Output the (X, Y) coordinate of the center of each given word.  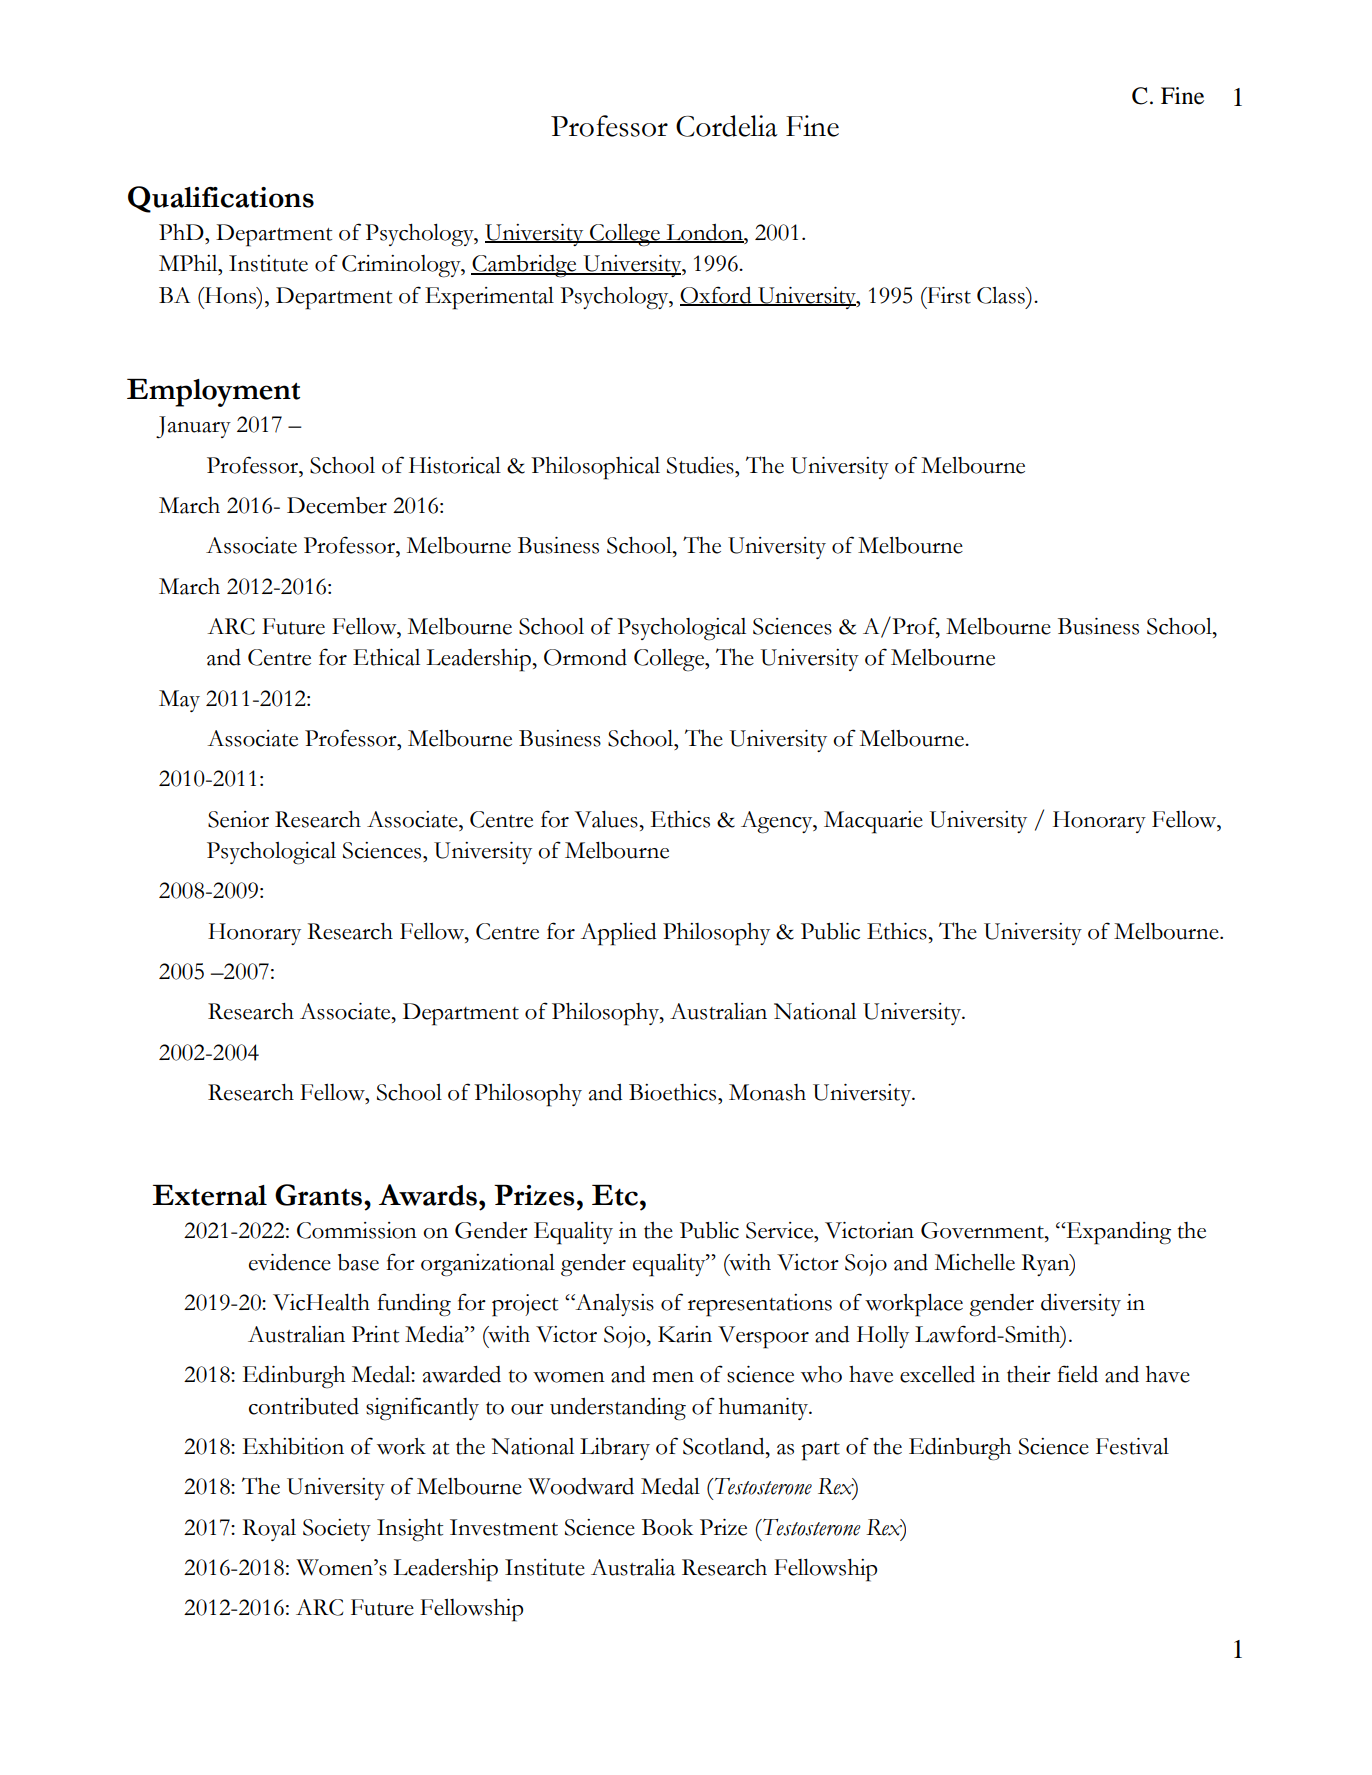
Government (983, 1230)
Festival (1132, 1446)
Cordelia (727, 126)
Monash (767, 1092)
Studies (701, 465)
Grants (320, 1195)
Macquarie (873, 822)
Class (1002, 295)
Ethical (386, 657)
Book (667, 1527)
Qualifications (221, 199)
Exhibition (293, 1446)
